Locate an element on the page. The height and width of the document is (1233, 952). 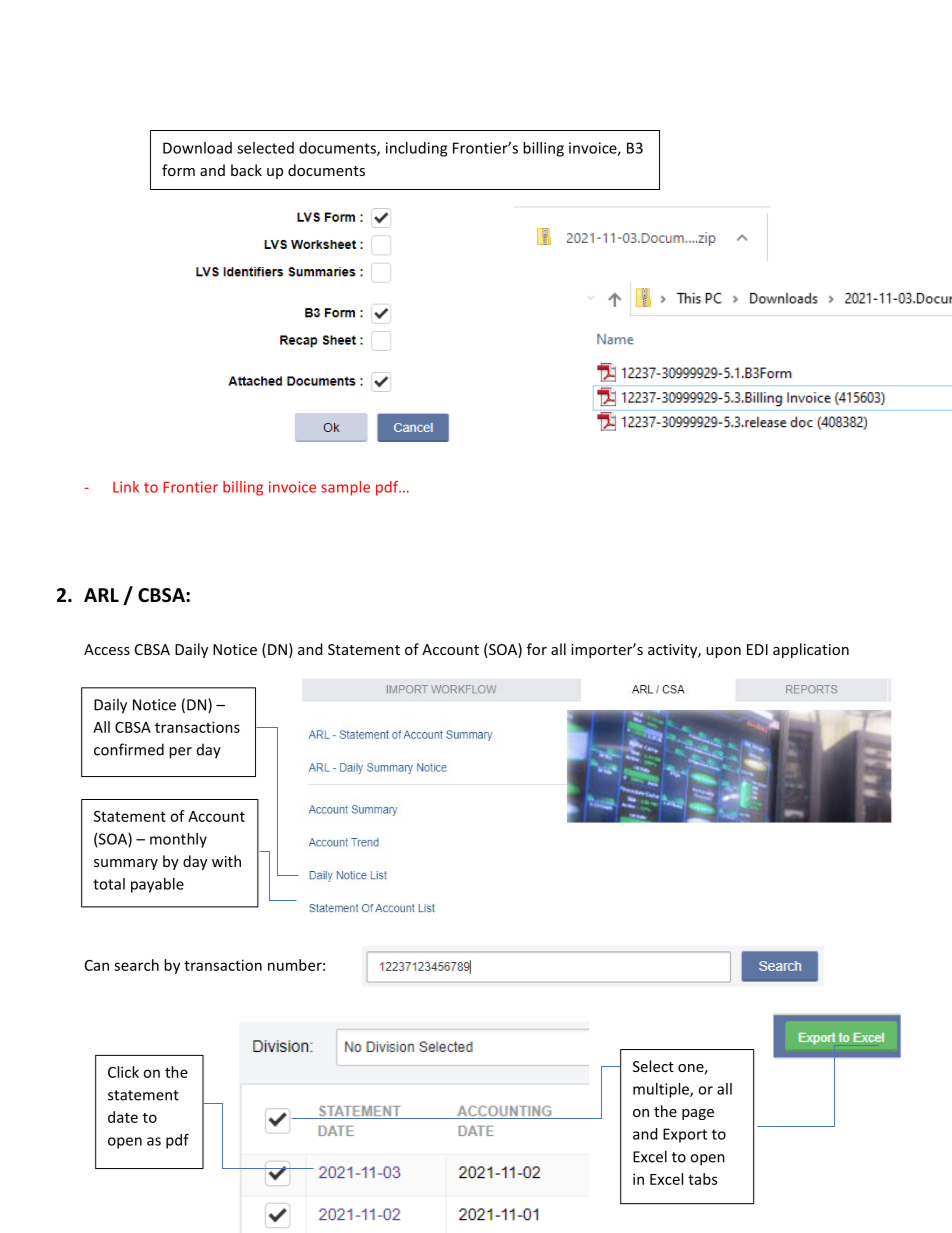
payable is located at coordinates (157, 885).
